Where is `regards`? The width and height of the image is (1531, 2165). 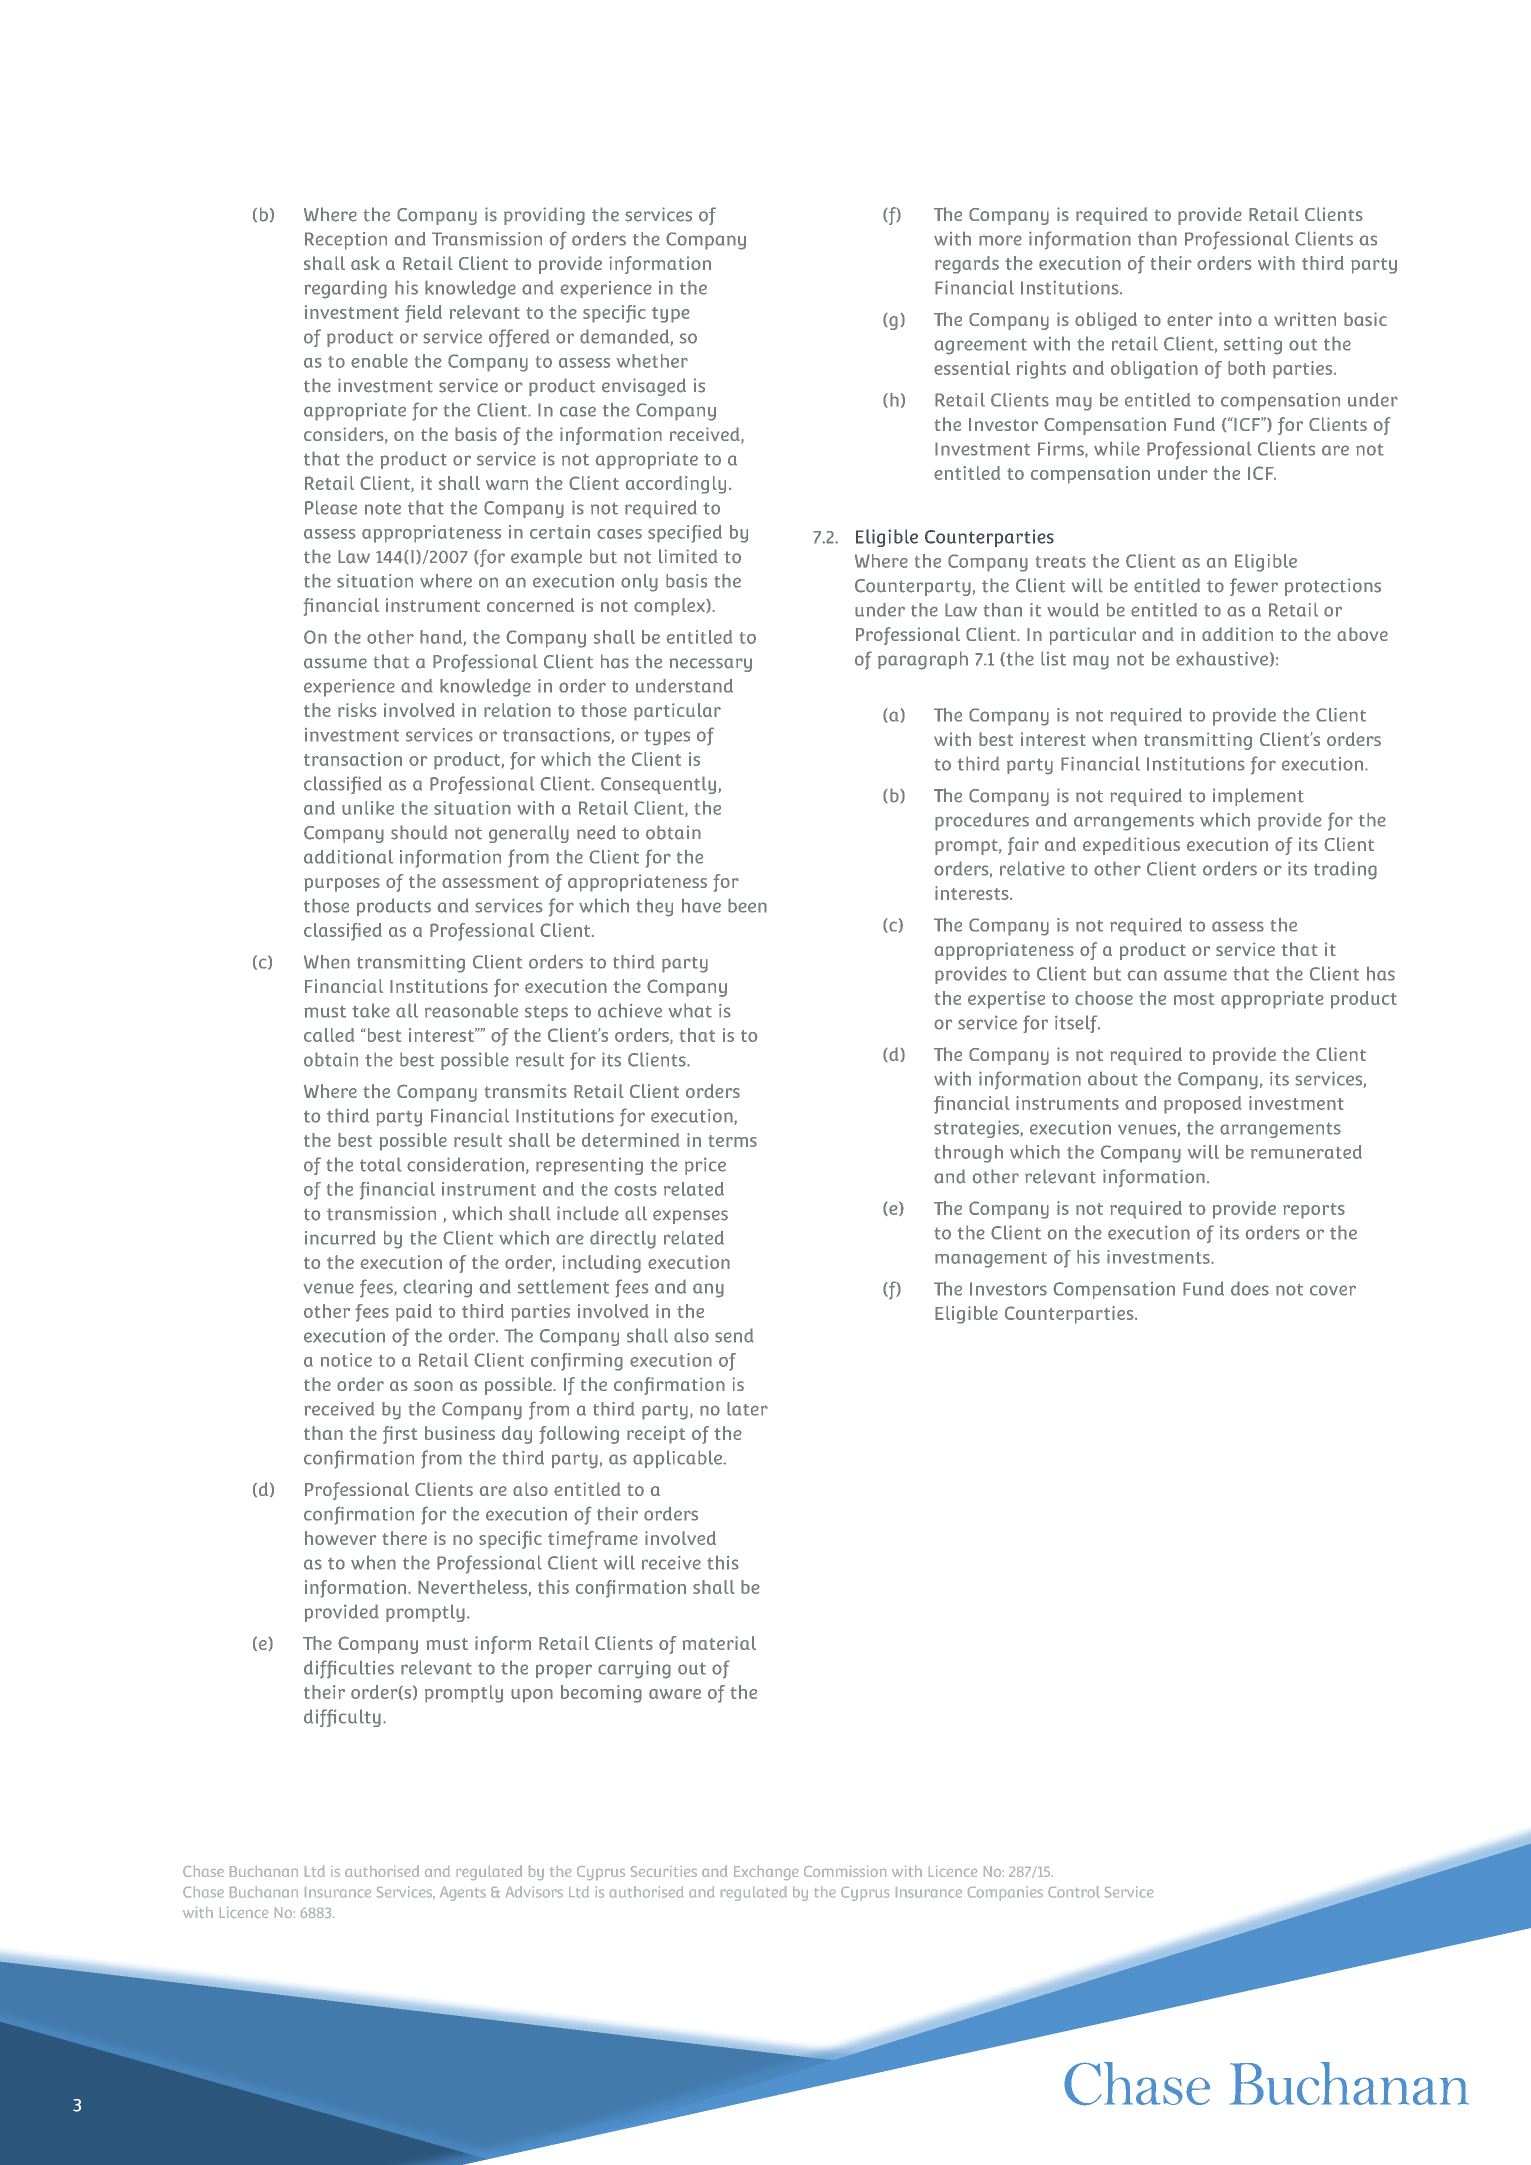 regards is located at coordinates (967, 265).
